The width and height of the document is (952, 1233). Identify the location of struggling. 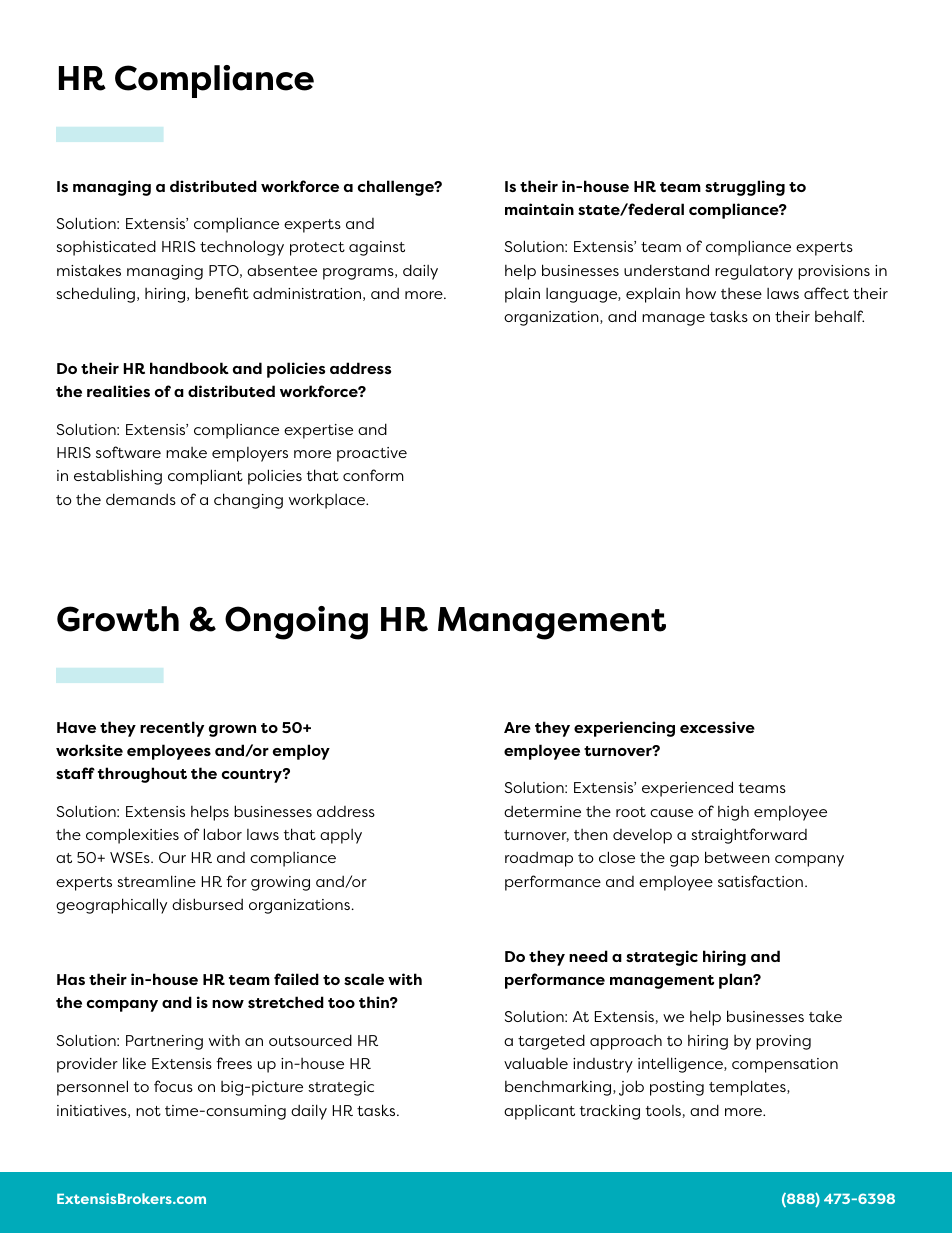
(745, 188).
